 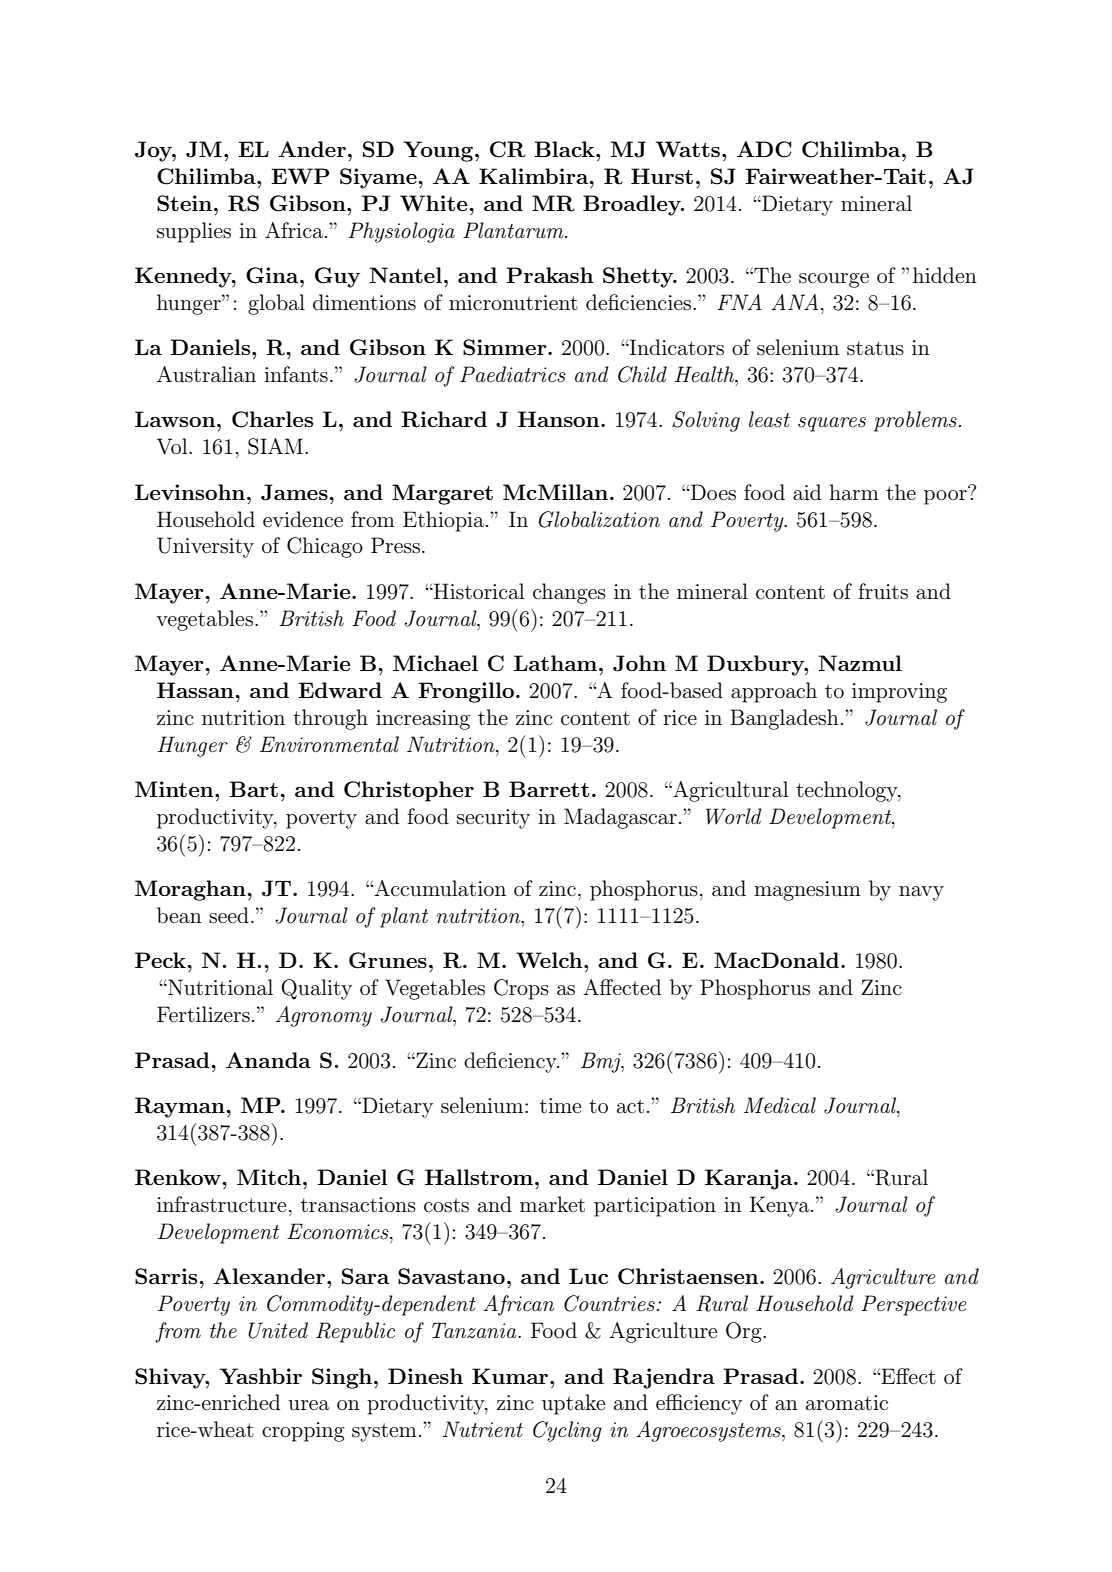 What do you see at coordinates (883, 591) in the screenshot?
I see `fruits` at bounding box center [883, 591].
